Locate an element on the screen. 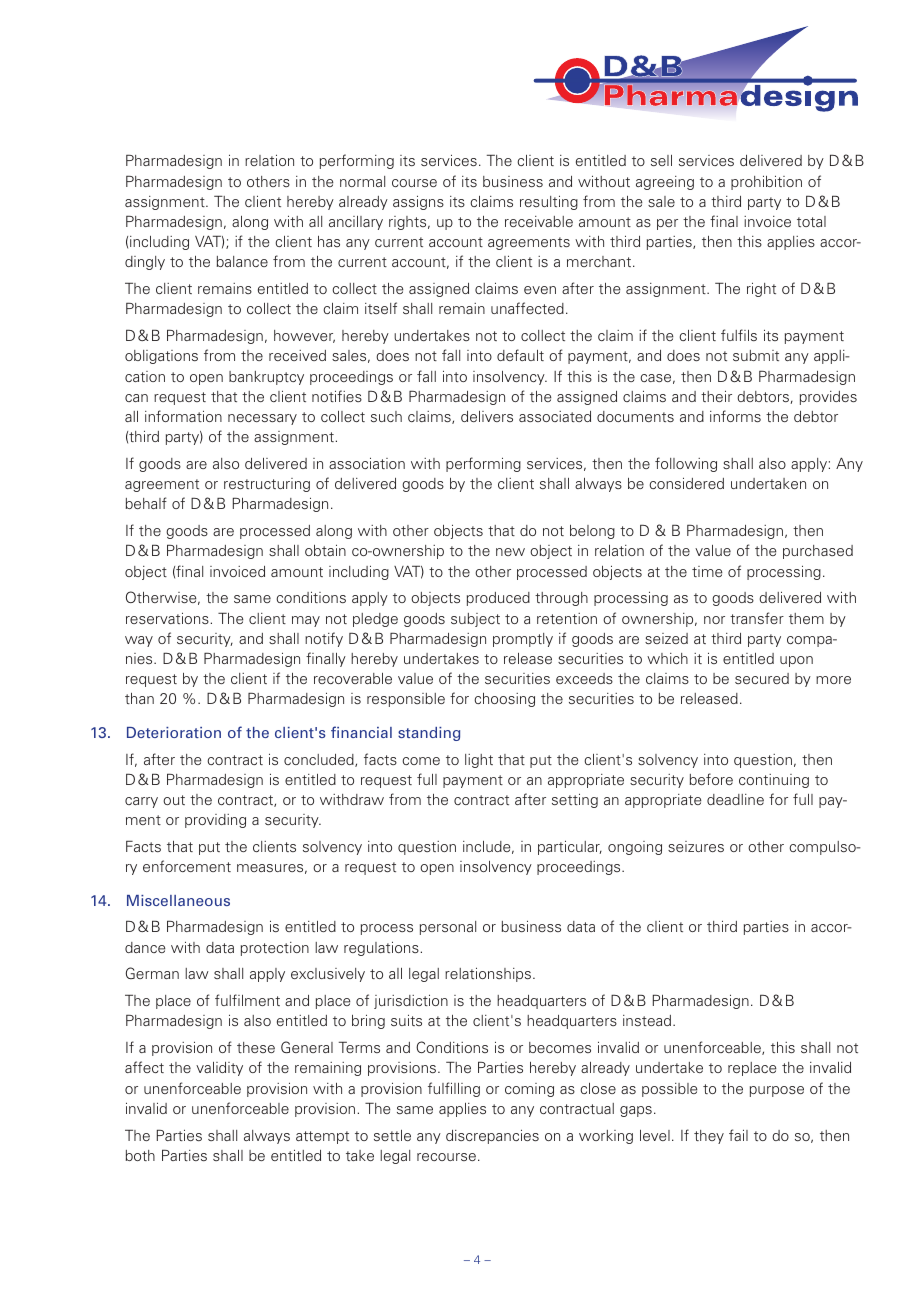  resulting is located at coordinates (549, 202).
